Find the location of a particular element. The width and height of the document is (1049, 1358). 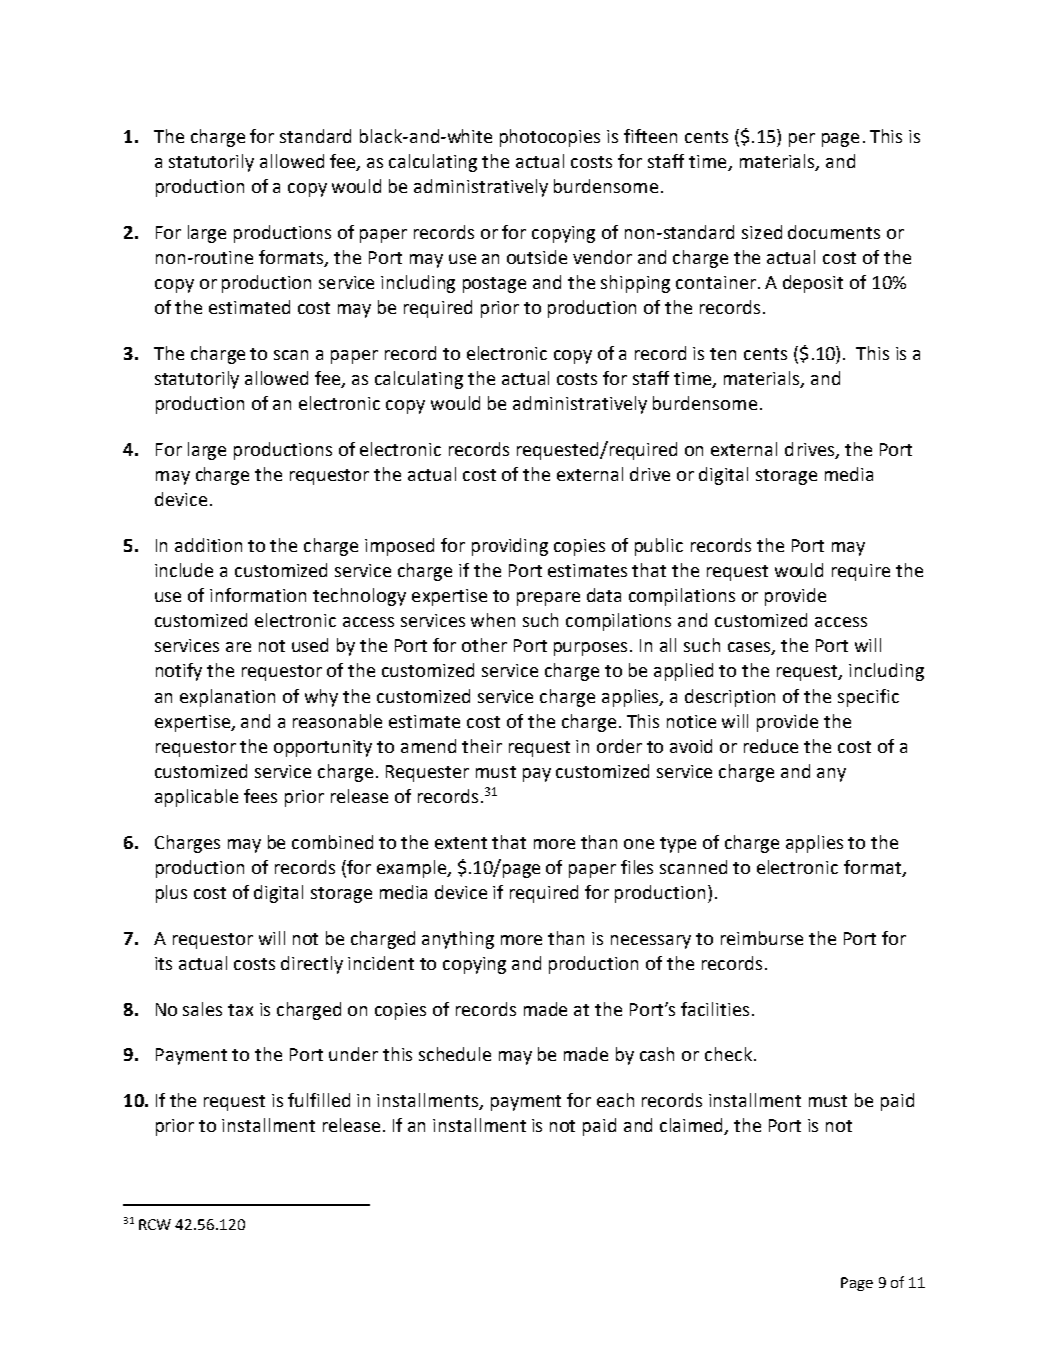

RCW is located at coordinates (155, 1224).
